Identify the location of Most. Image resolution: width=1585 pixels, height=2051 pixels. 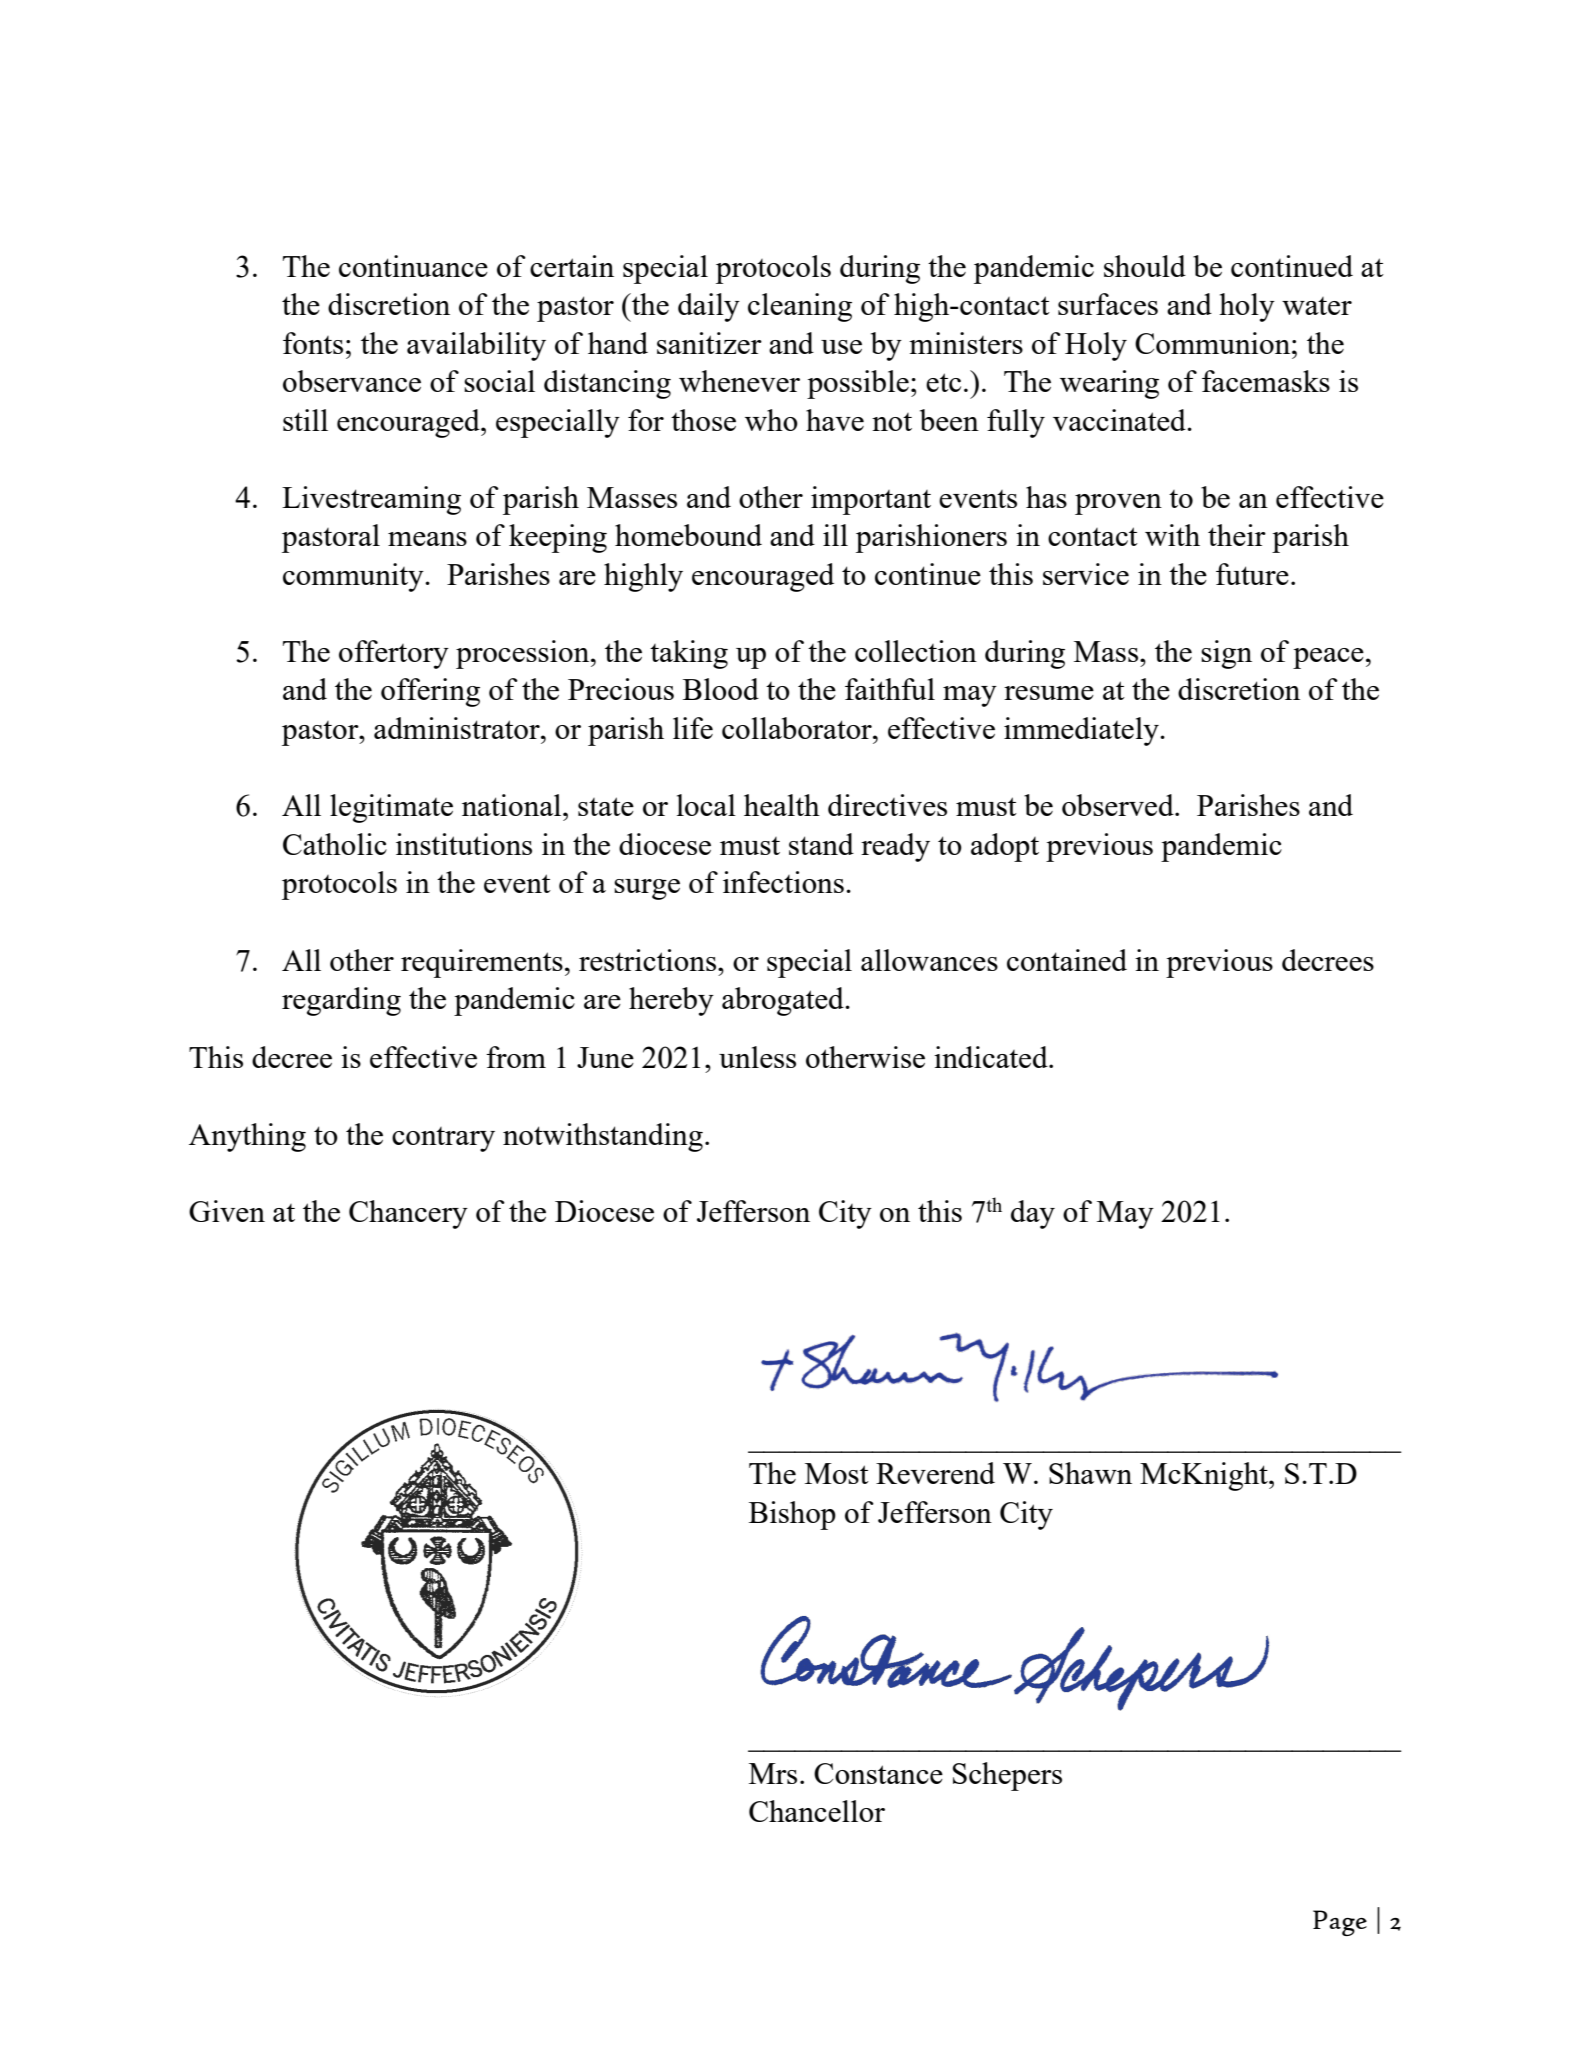
(837, 1473).
